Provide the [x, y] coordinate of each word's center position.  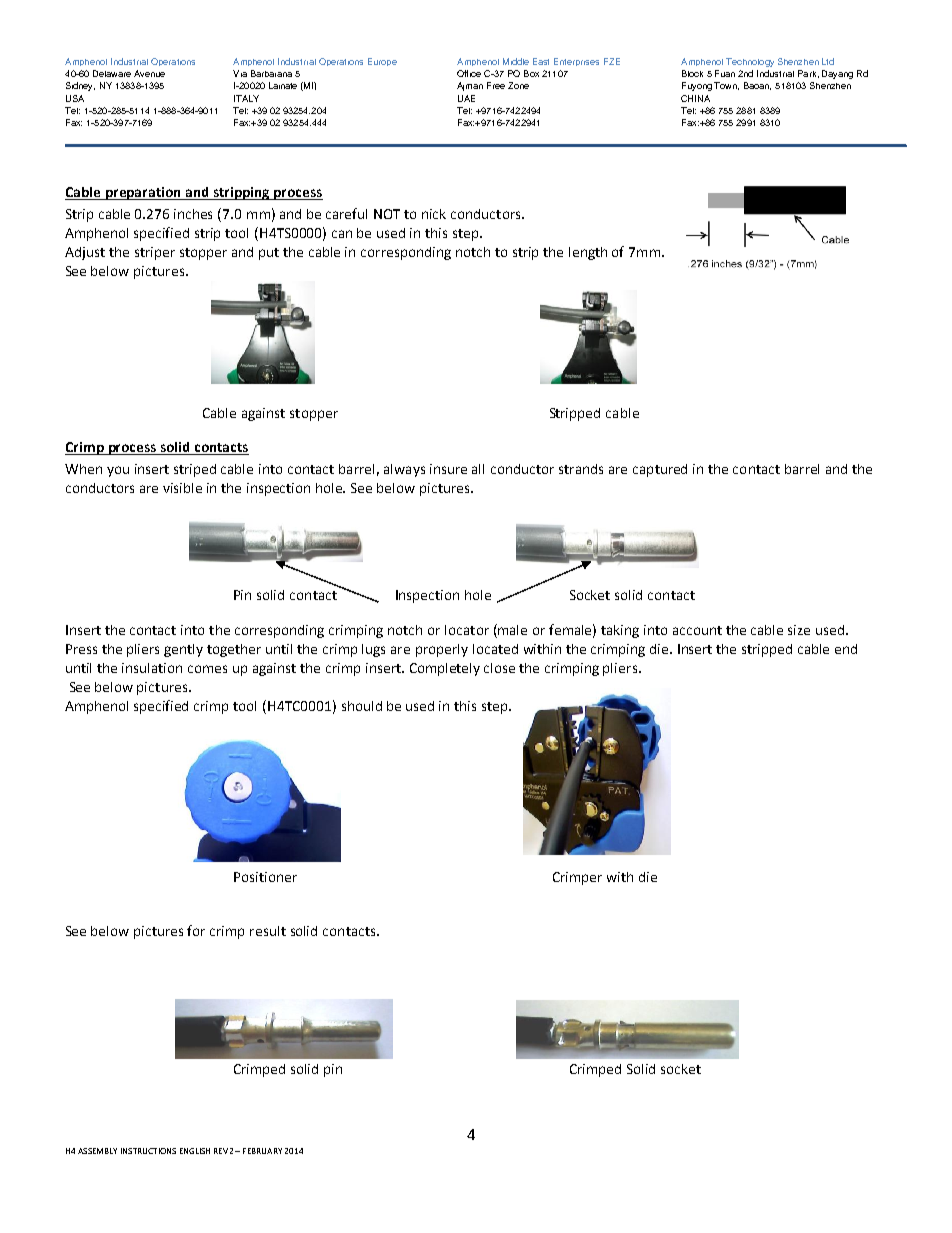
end [846, 649]
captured [660, 470]
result [268, 931]
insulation [152, 668]
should [362, 706]
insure [448, 469]
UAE [466, 98]
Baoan [757, 86]
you [118, 471]
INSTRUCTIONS [148, 1151]
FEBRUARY [262, 1151]
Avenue [149, 73]
